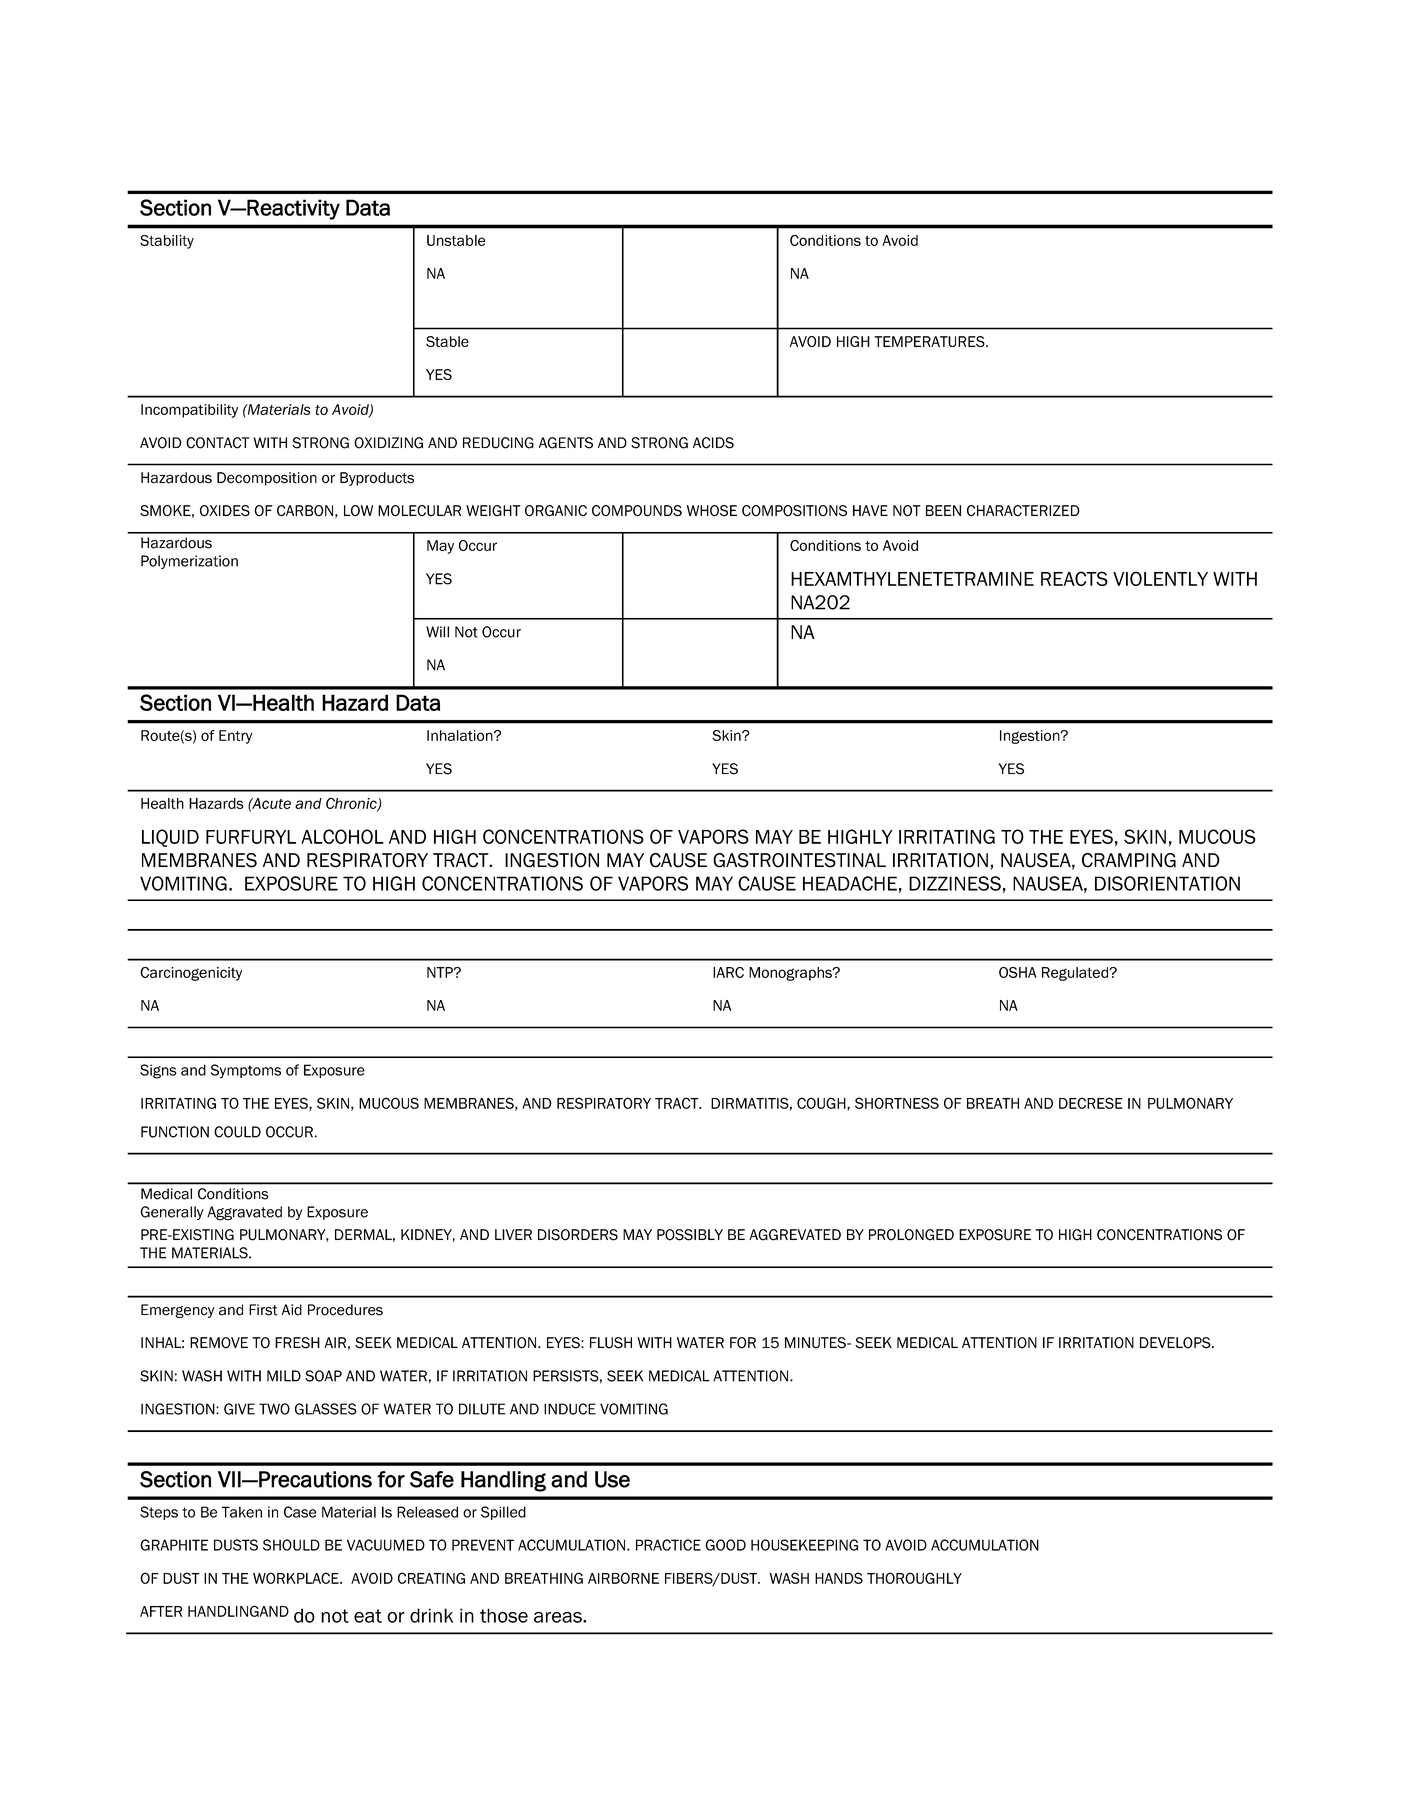 The width and height of the screenshot is (1402, 1814). What do you see at coordinates (930, 341) in the screenshot?
I see `TEMPERATURES` at bounding box center [930, 341].
